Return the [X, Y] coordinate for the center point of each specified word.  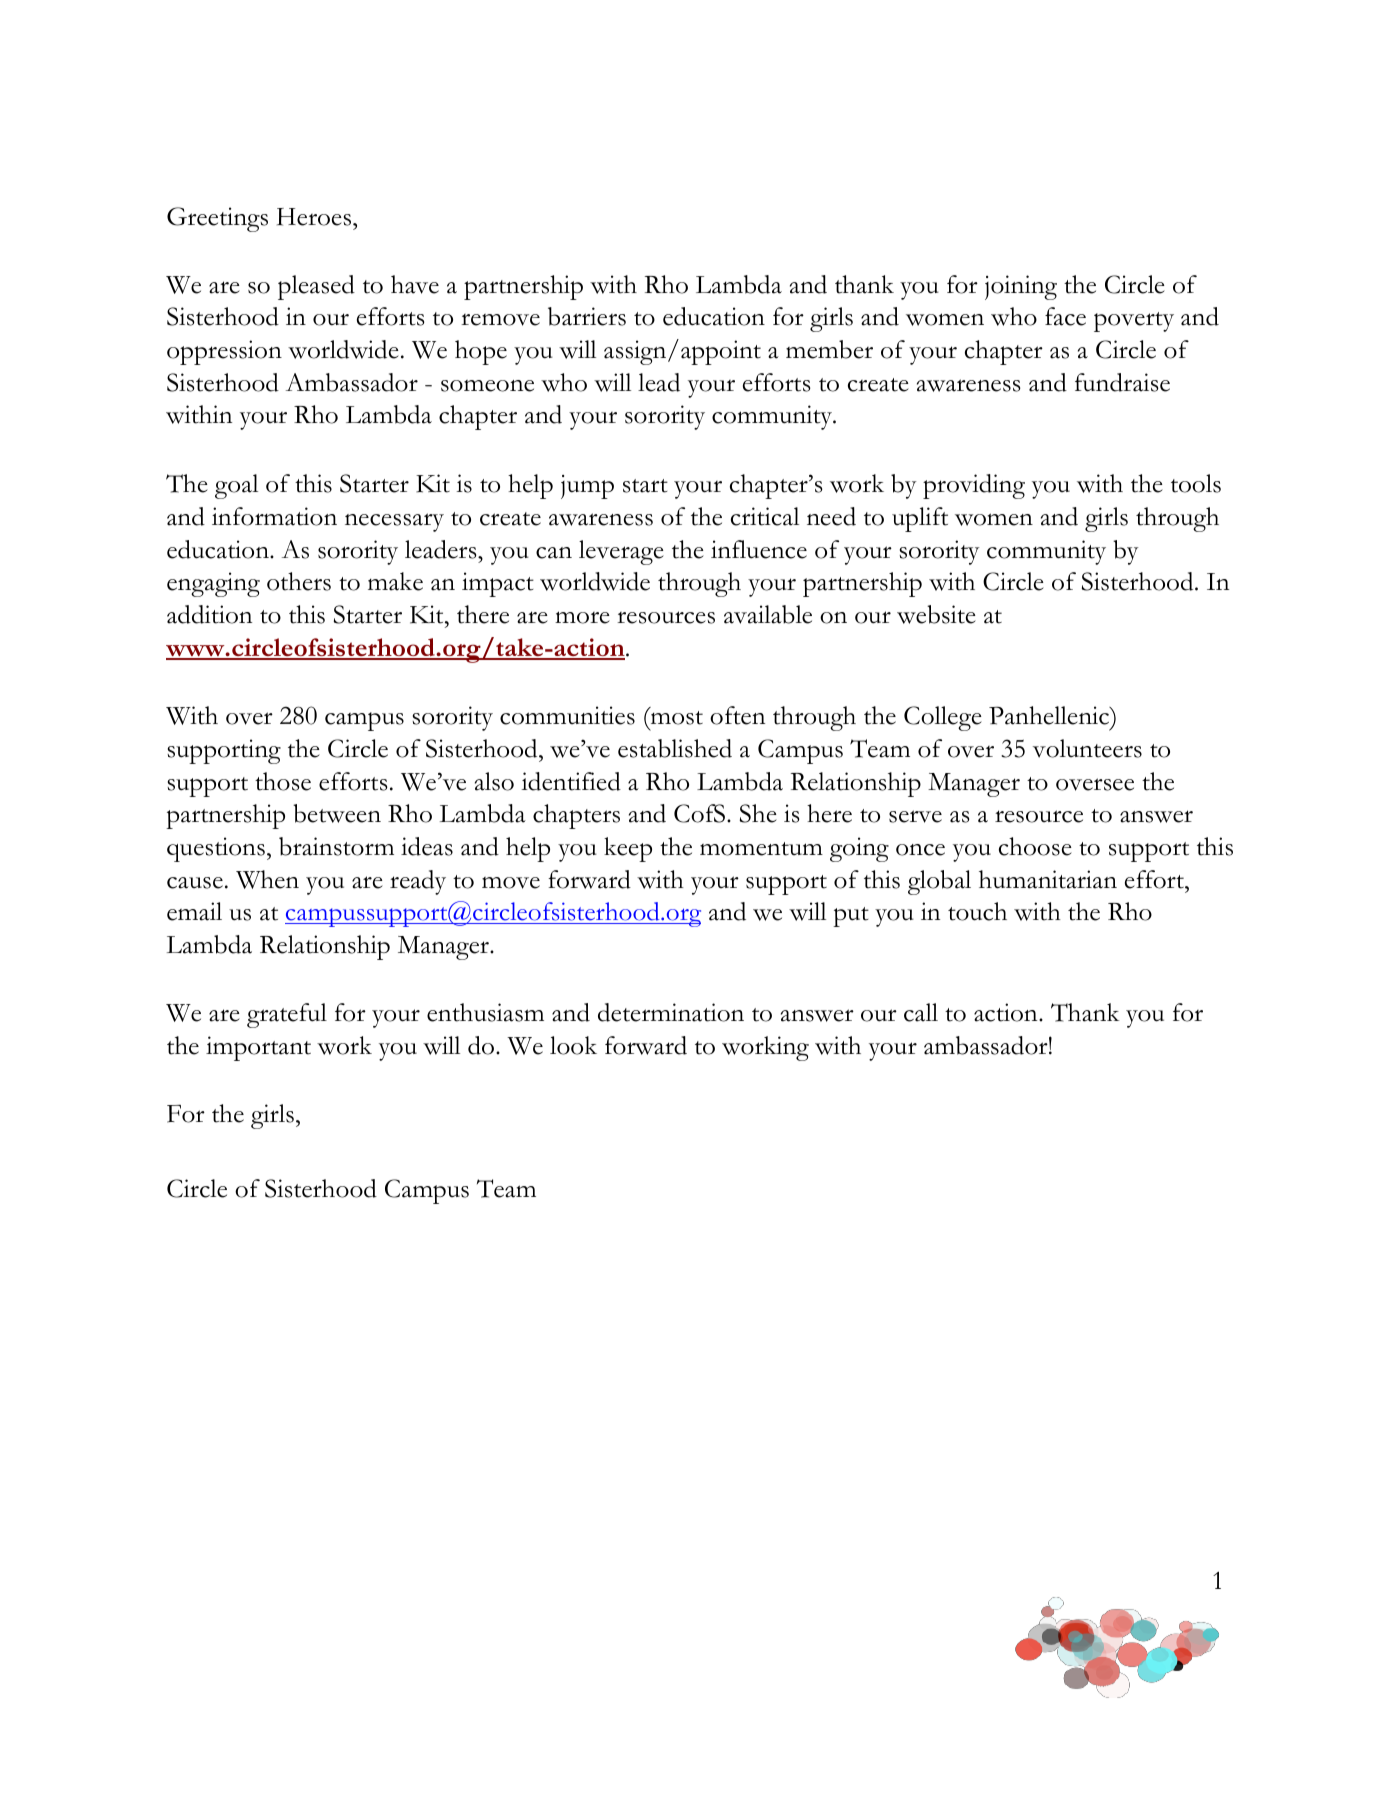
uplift [920, 519]
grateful [287, 1015]
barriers [587, 316]
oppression [224, 352]
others [299, 581]
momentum [761, 849]
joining [1021, 287]
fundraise [1122, 382]
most [675, 718]
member [829, 349]
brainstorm [336, 846]
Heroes [315, 217]
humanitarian [1048, 879]
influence [759, 549]
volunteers [1087, 748]
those [283, 781]
